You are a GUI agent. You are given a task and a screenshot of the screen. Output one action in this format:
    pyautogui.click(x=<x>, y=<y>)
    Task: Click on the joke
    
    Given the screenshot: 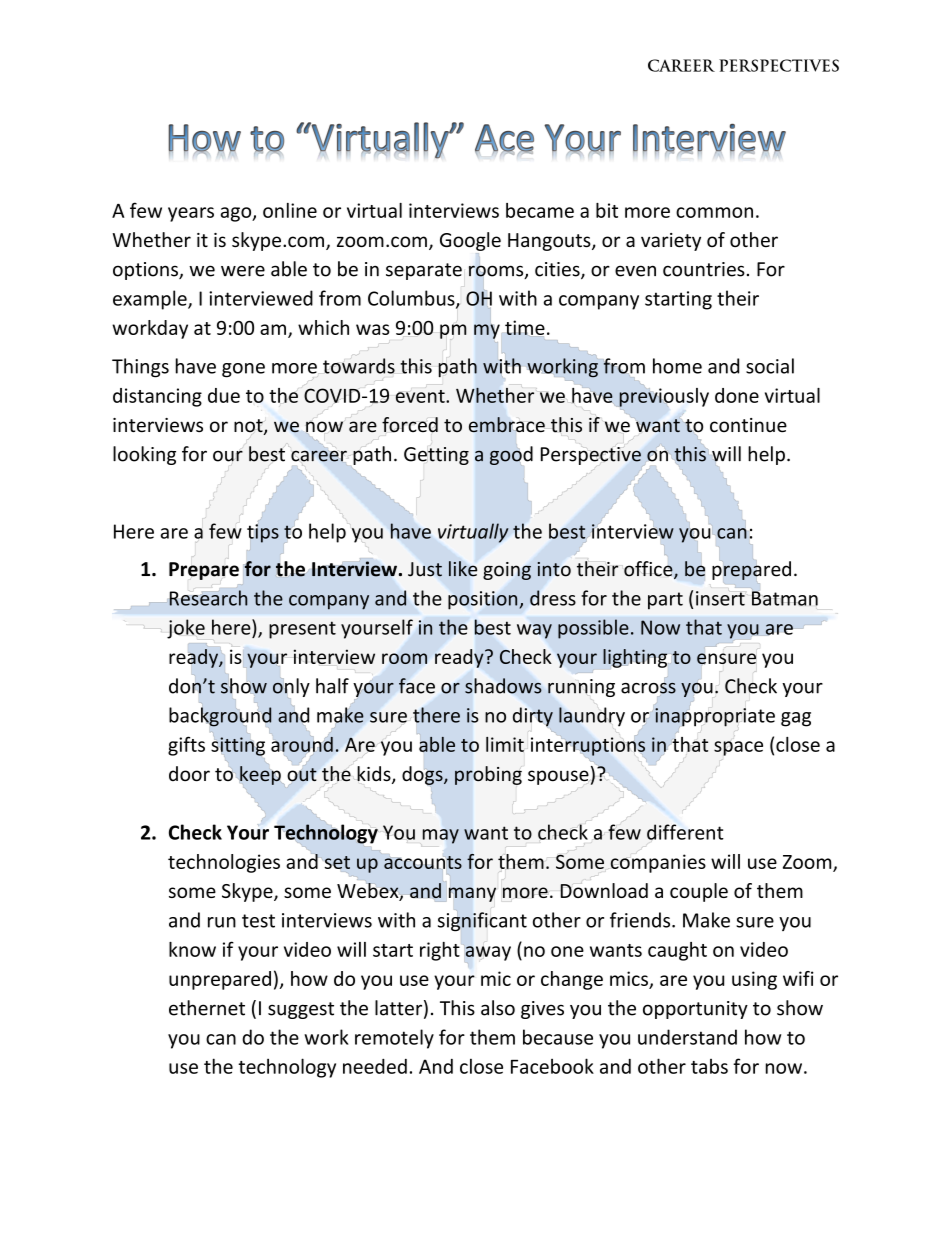 What is the action you would take?
    pyautogui.click(x=186, y=629)
